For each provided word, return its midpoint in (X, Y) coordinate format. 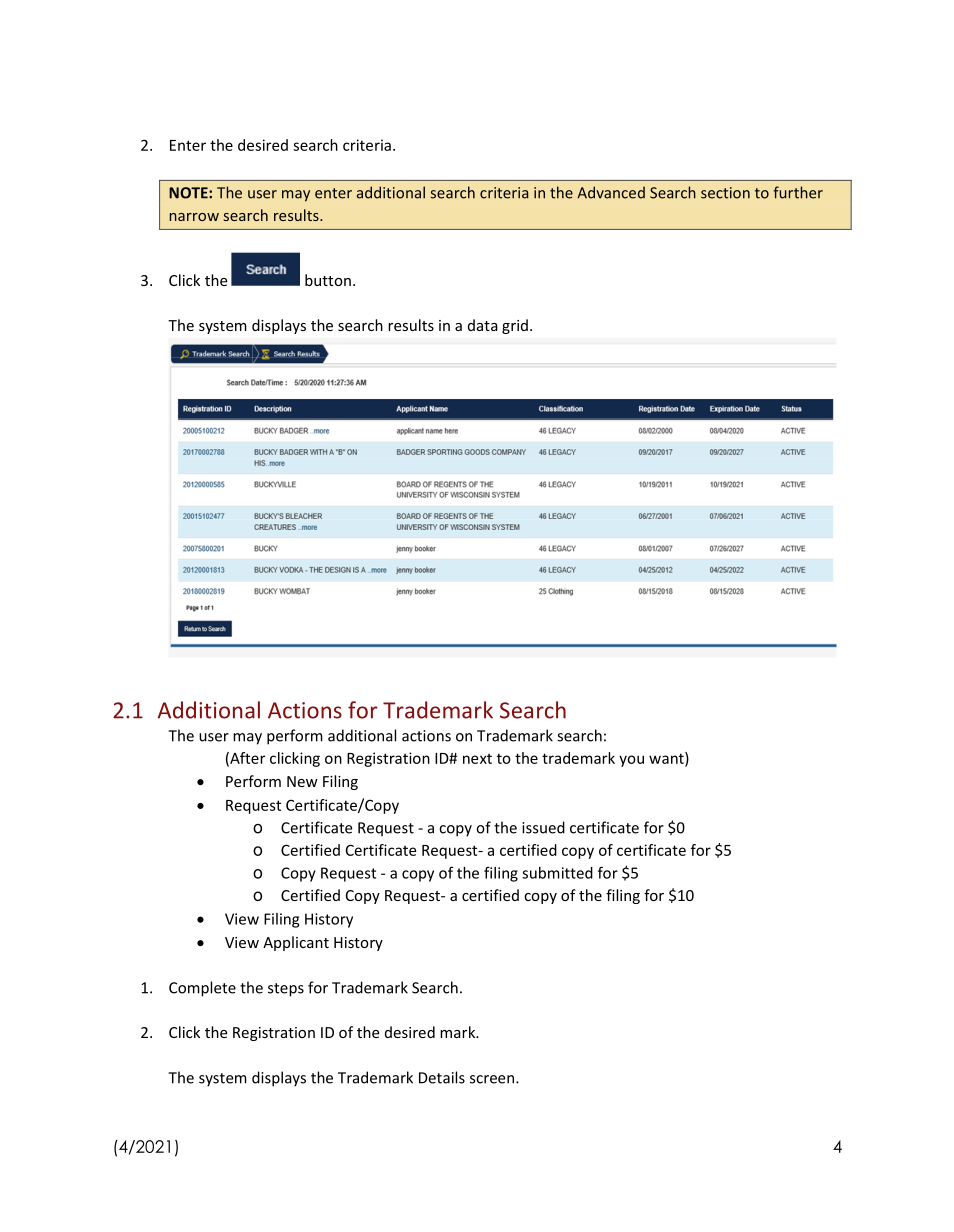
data (483, 325)
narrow (194, 217)
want (667, 759)
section (725, 193)
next (477, 759)
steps (286, 990)
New (302, 781)
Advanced (611, 192)
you (631, 761)
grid (515, 326)
